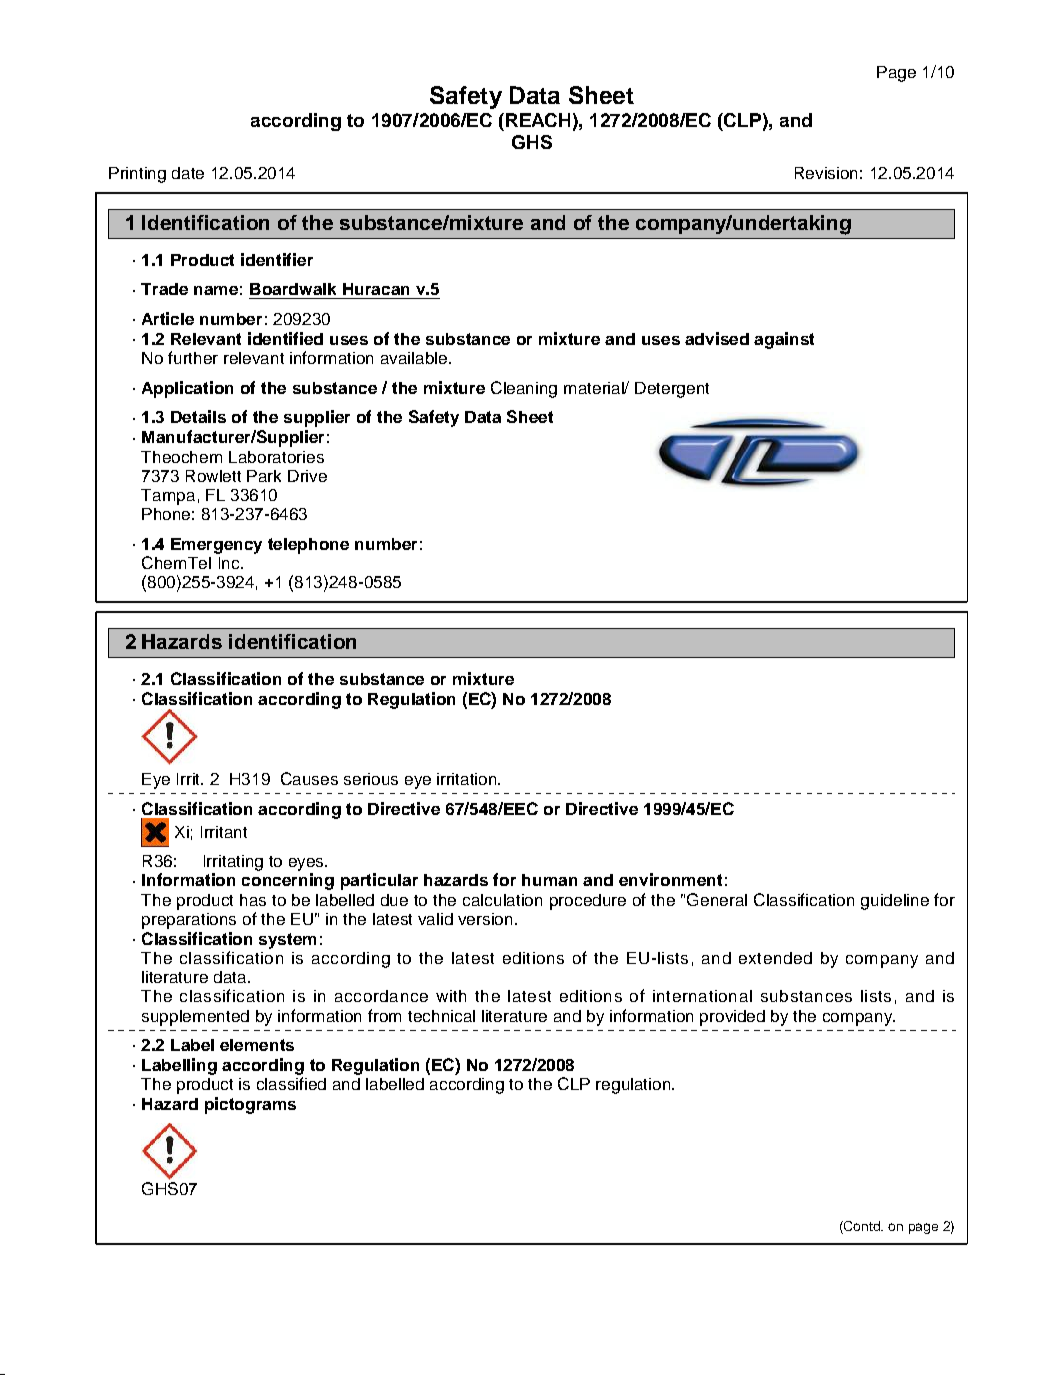 The height and width of the page is (1375, 1063). Describe the element at coordinates (538, 120) in the page. I see `REACH` at that location.
